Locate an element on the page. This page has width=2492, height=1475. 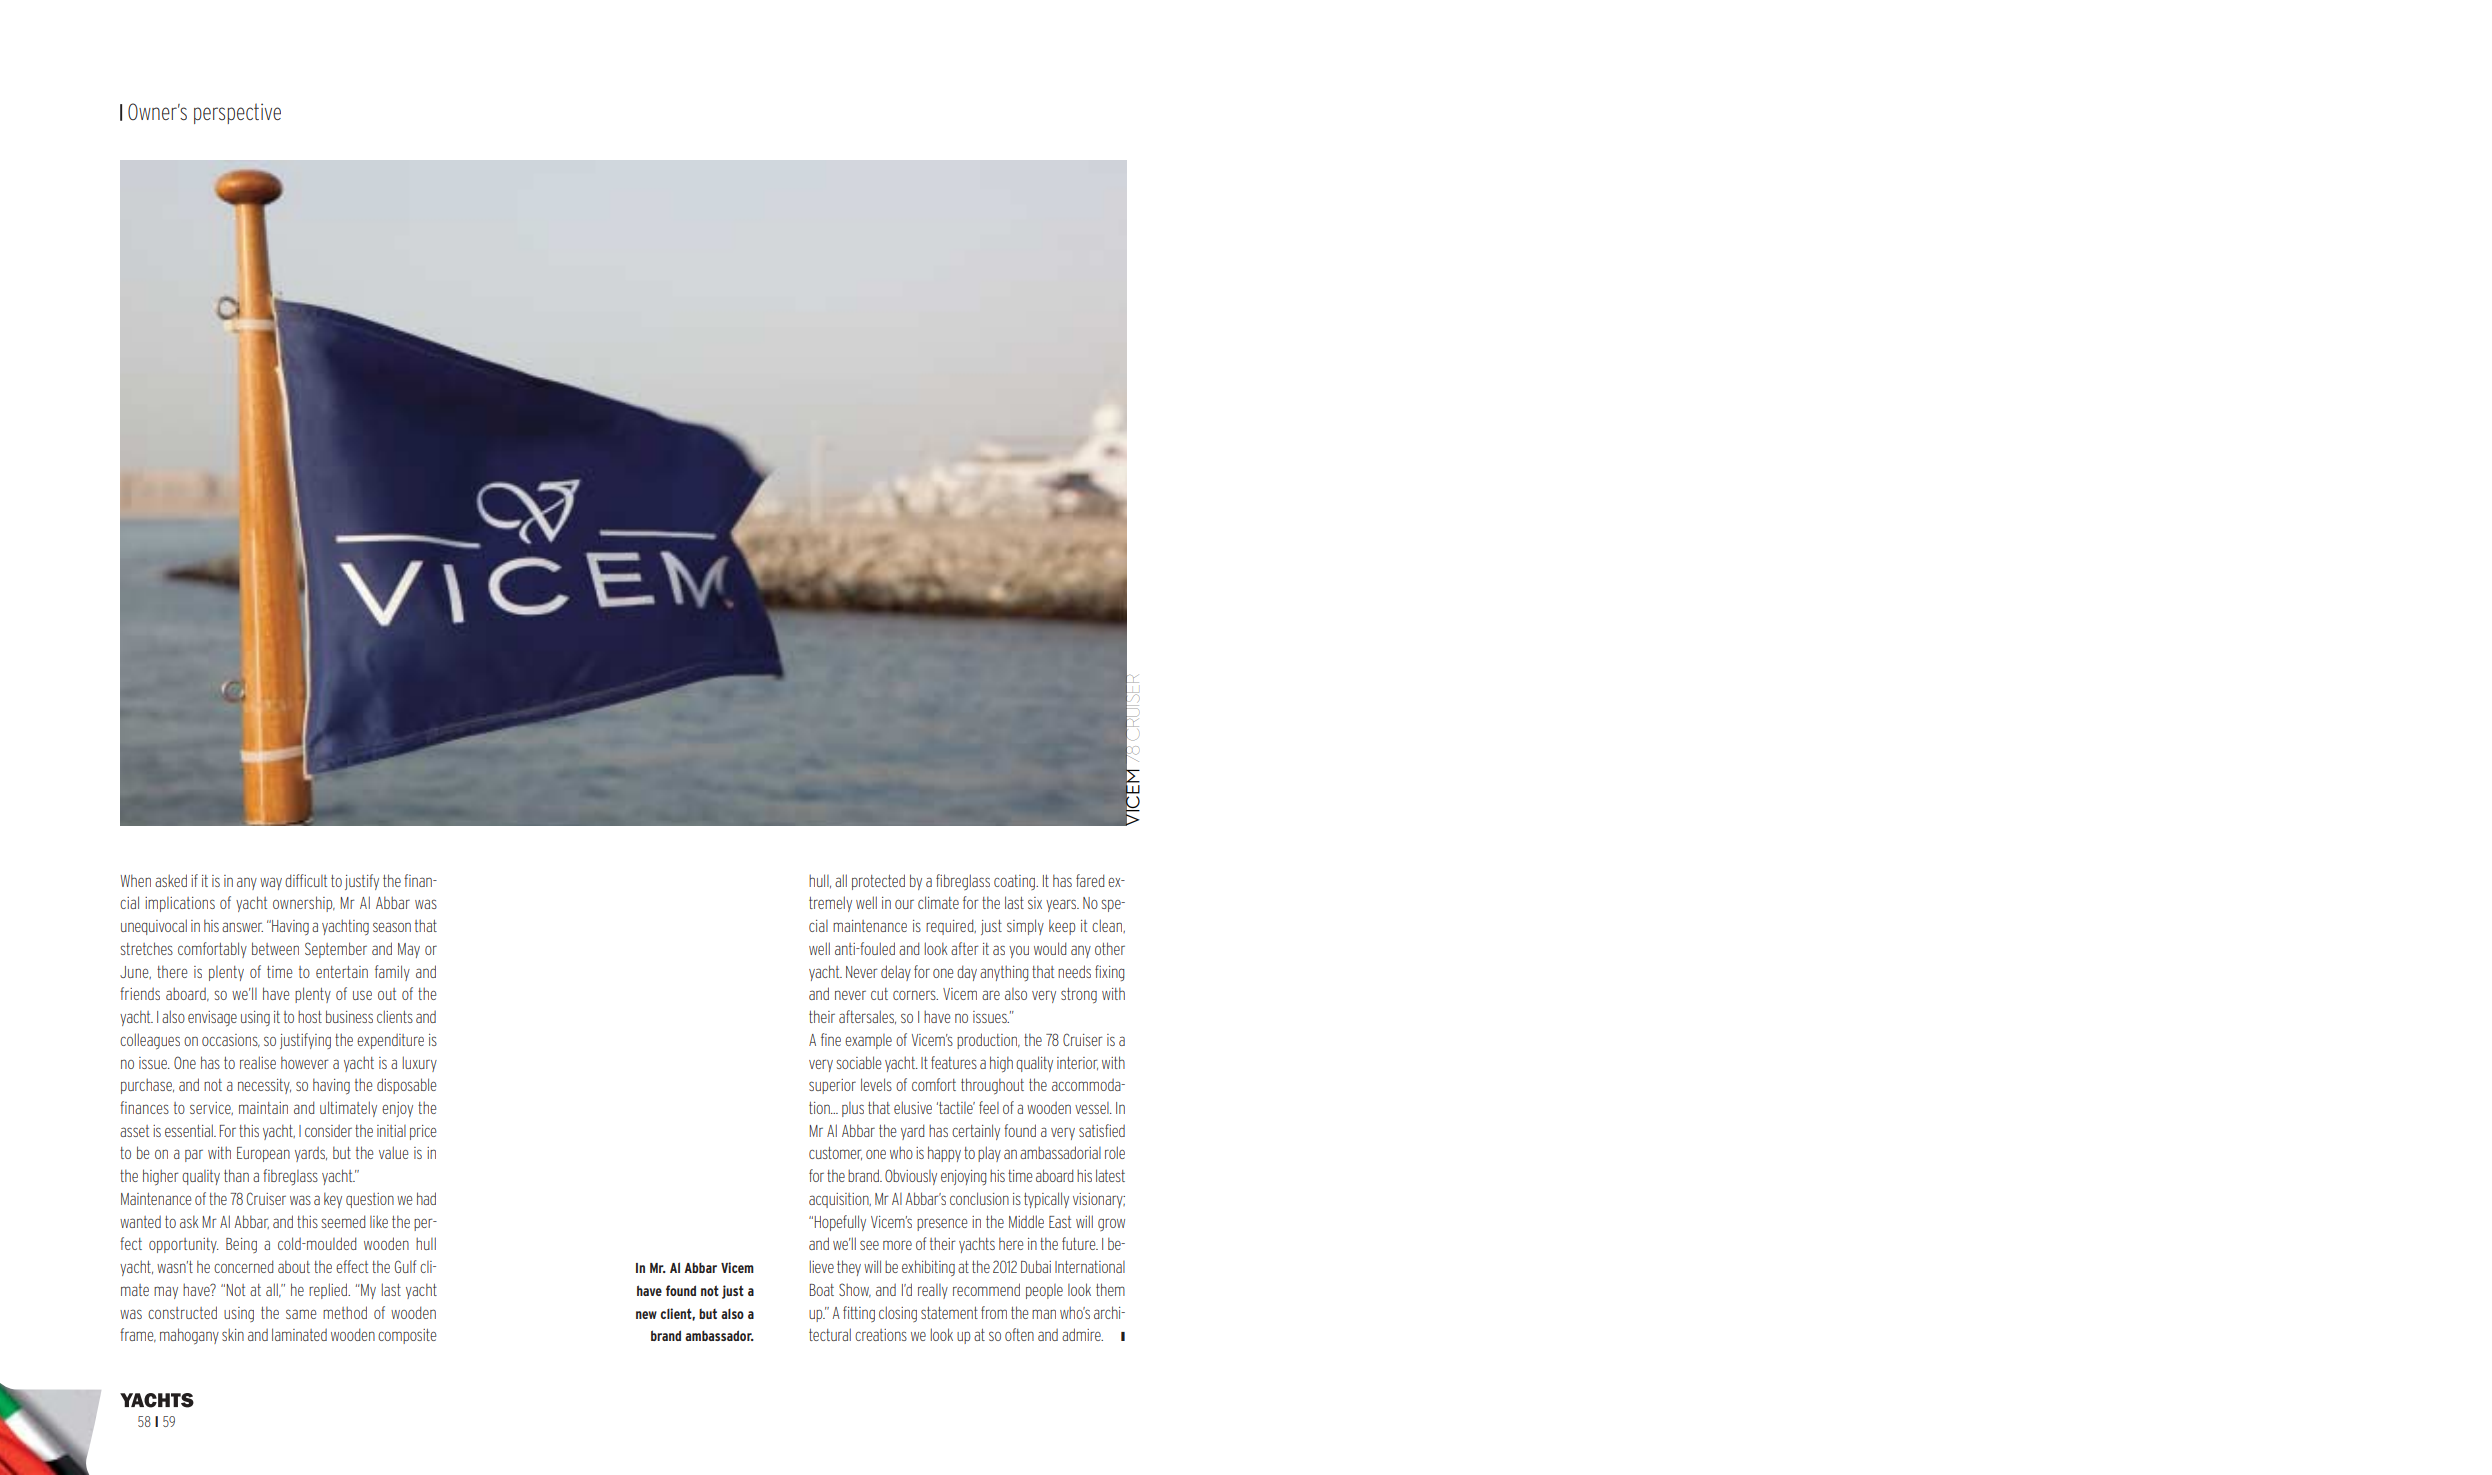
difficult is located at coordinates (306, 880).
